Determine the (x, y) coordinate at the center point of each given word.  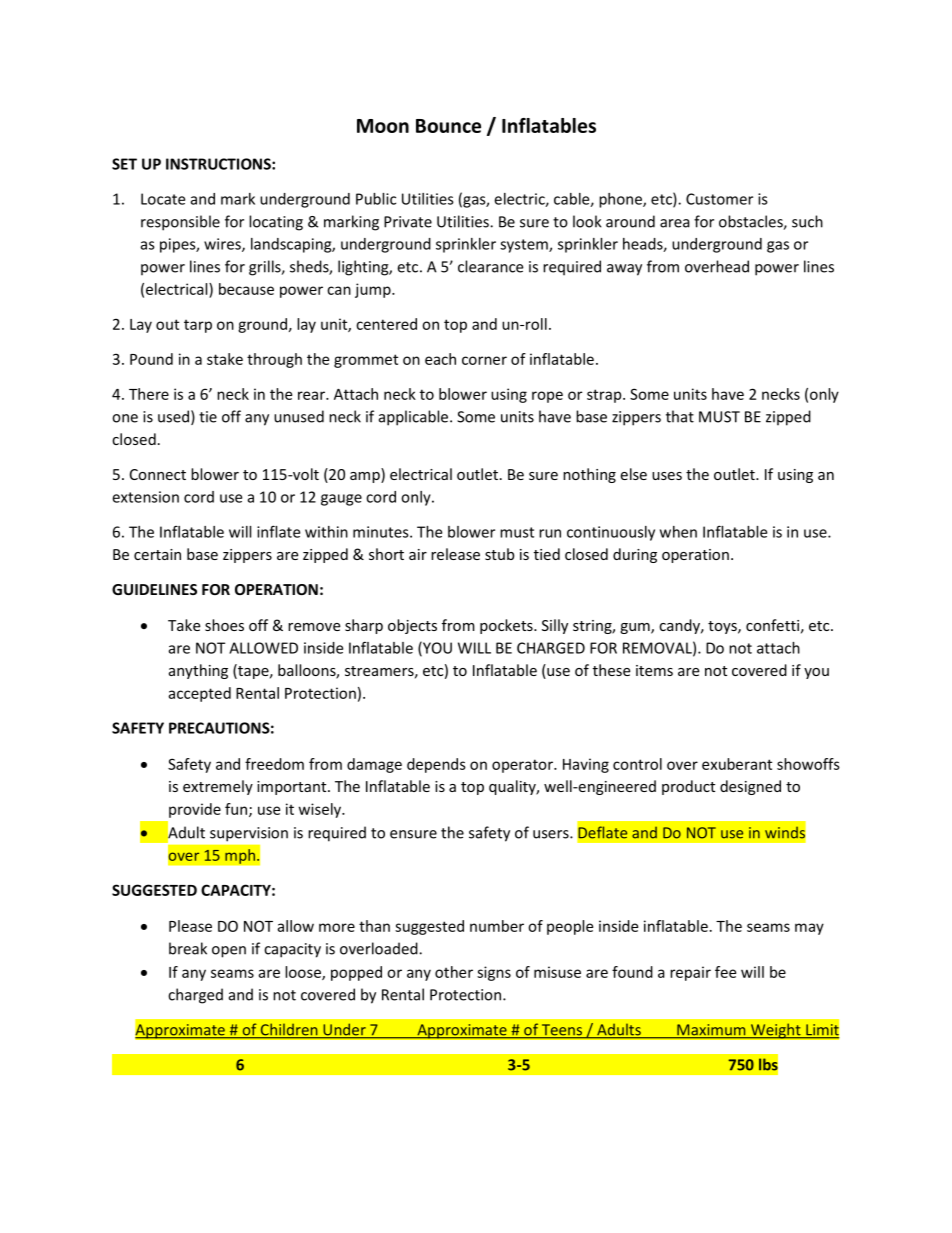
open (229, 952)
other (454, 972)
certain (157, 554)
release (455, 554)
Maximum (711, 1031)
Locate (163, 199)
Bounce (448, 126)
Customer (719, 199)
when (678, 532)
